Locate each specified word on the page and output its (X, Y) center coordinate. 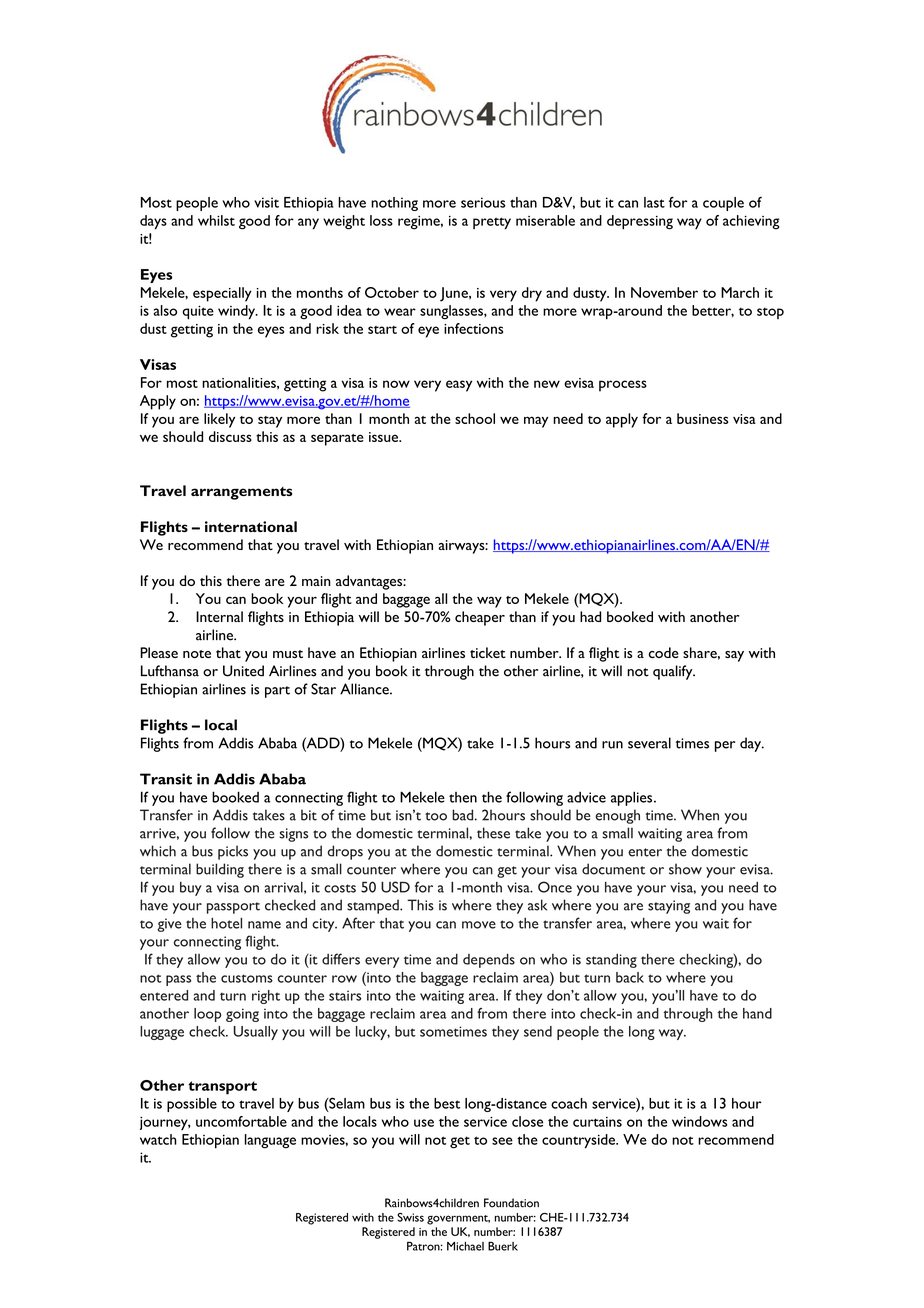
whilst (216, 220)
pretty (492, 223)
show (685, 869)
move (479, 925)
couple (723, 204)
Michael (465, 1246)
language (270, 1141)
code (663, 652)
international (251, 526)
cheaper (480, 618)
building (220, 870)
